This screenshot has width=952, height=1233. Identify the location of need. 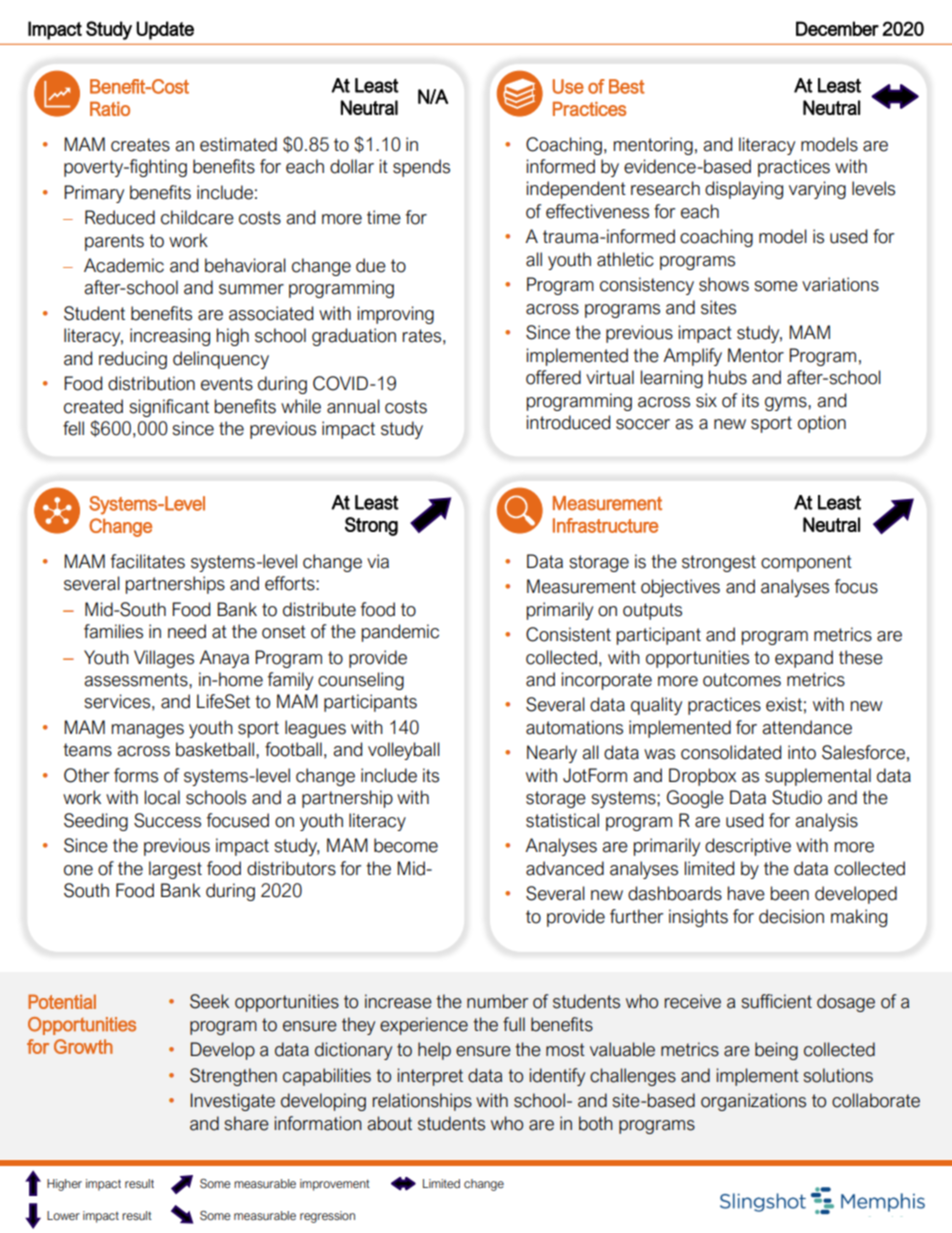
(187, 631).
